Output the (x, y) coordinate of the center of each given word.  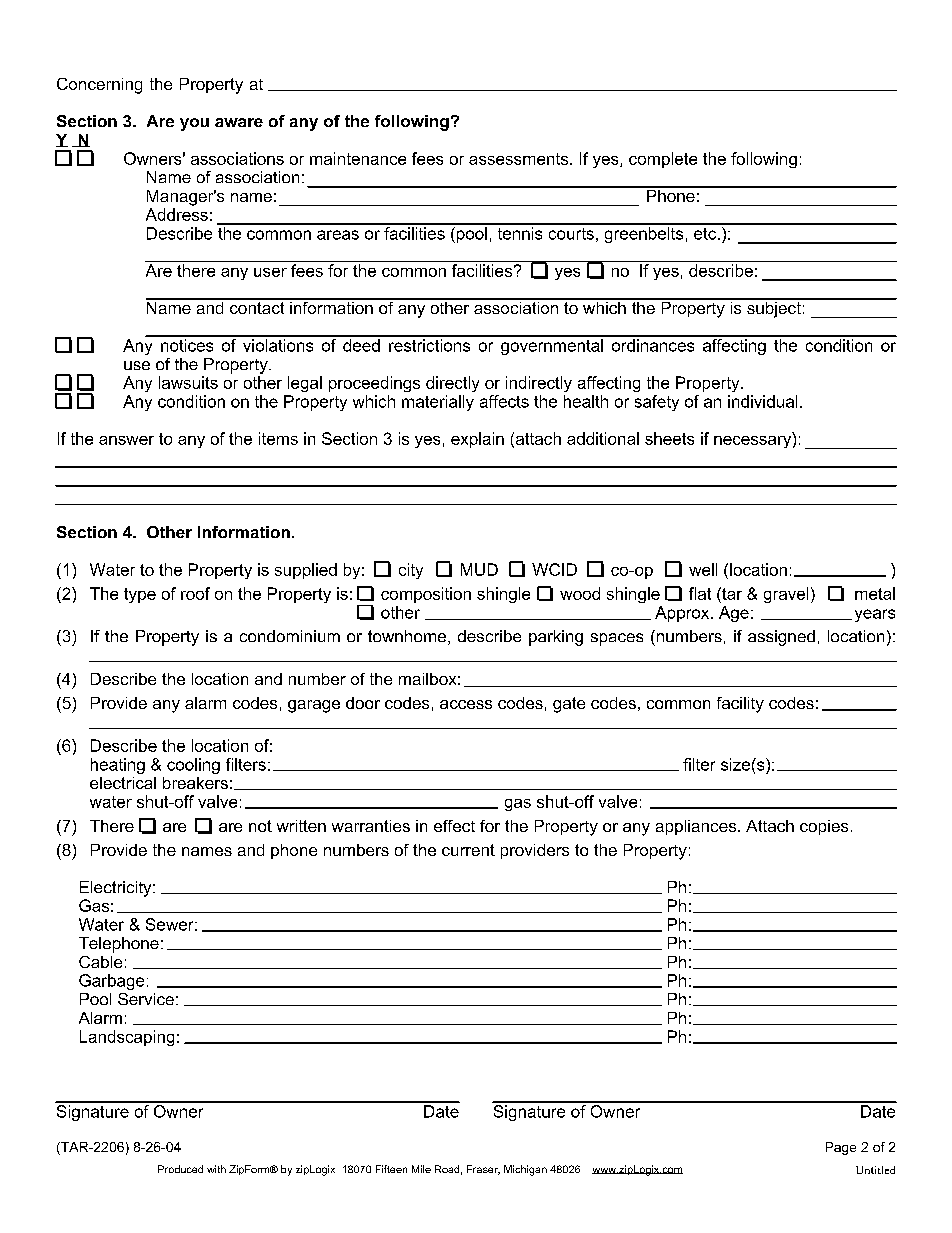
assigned (781, 638)
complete (663, 160)
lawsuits (188, 382)
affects (504, 401)
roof (195, 593)
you (194, 124)
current (468, 850)
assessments (520, 159)
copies (824, 827)
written (301, 826)
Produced (180, 1169)
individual (762, 401)
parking (556, 638)
